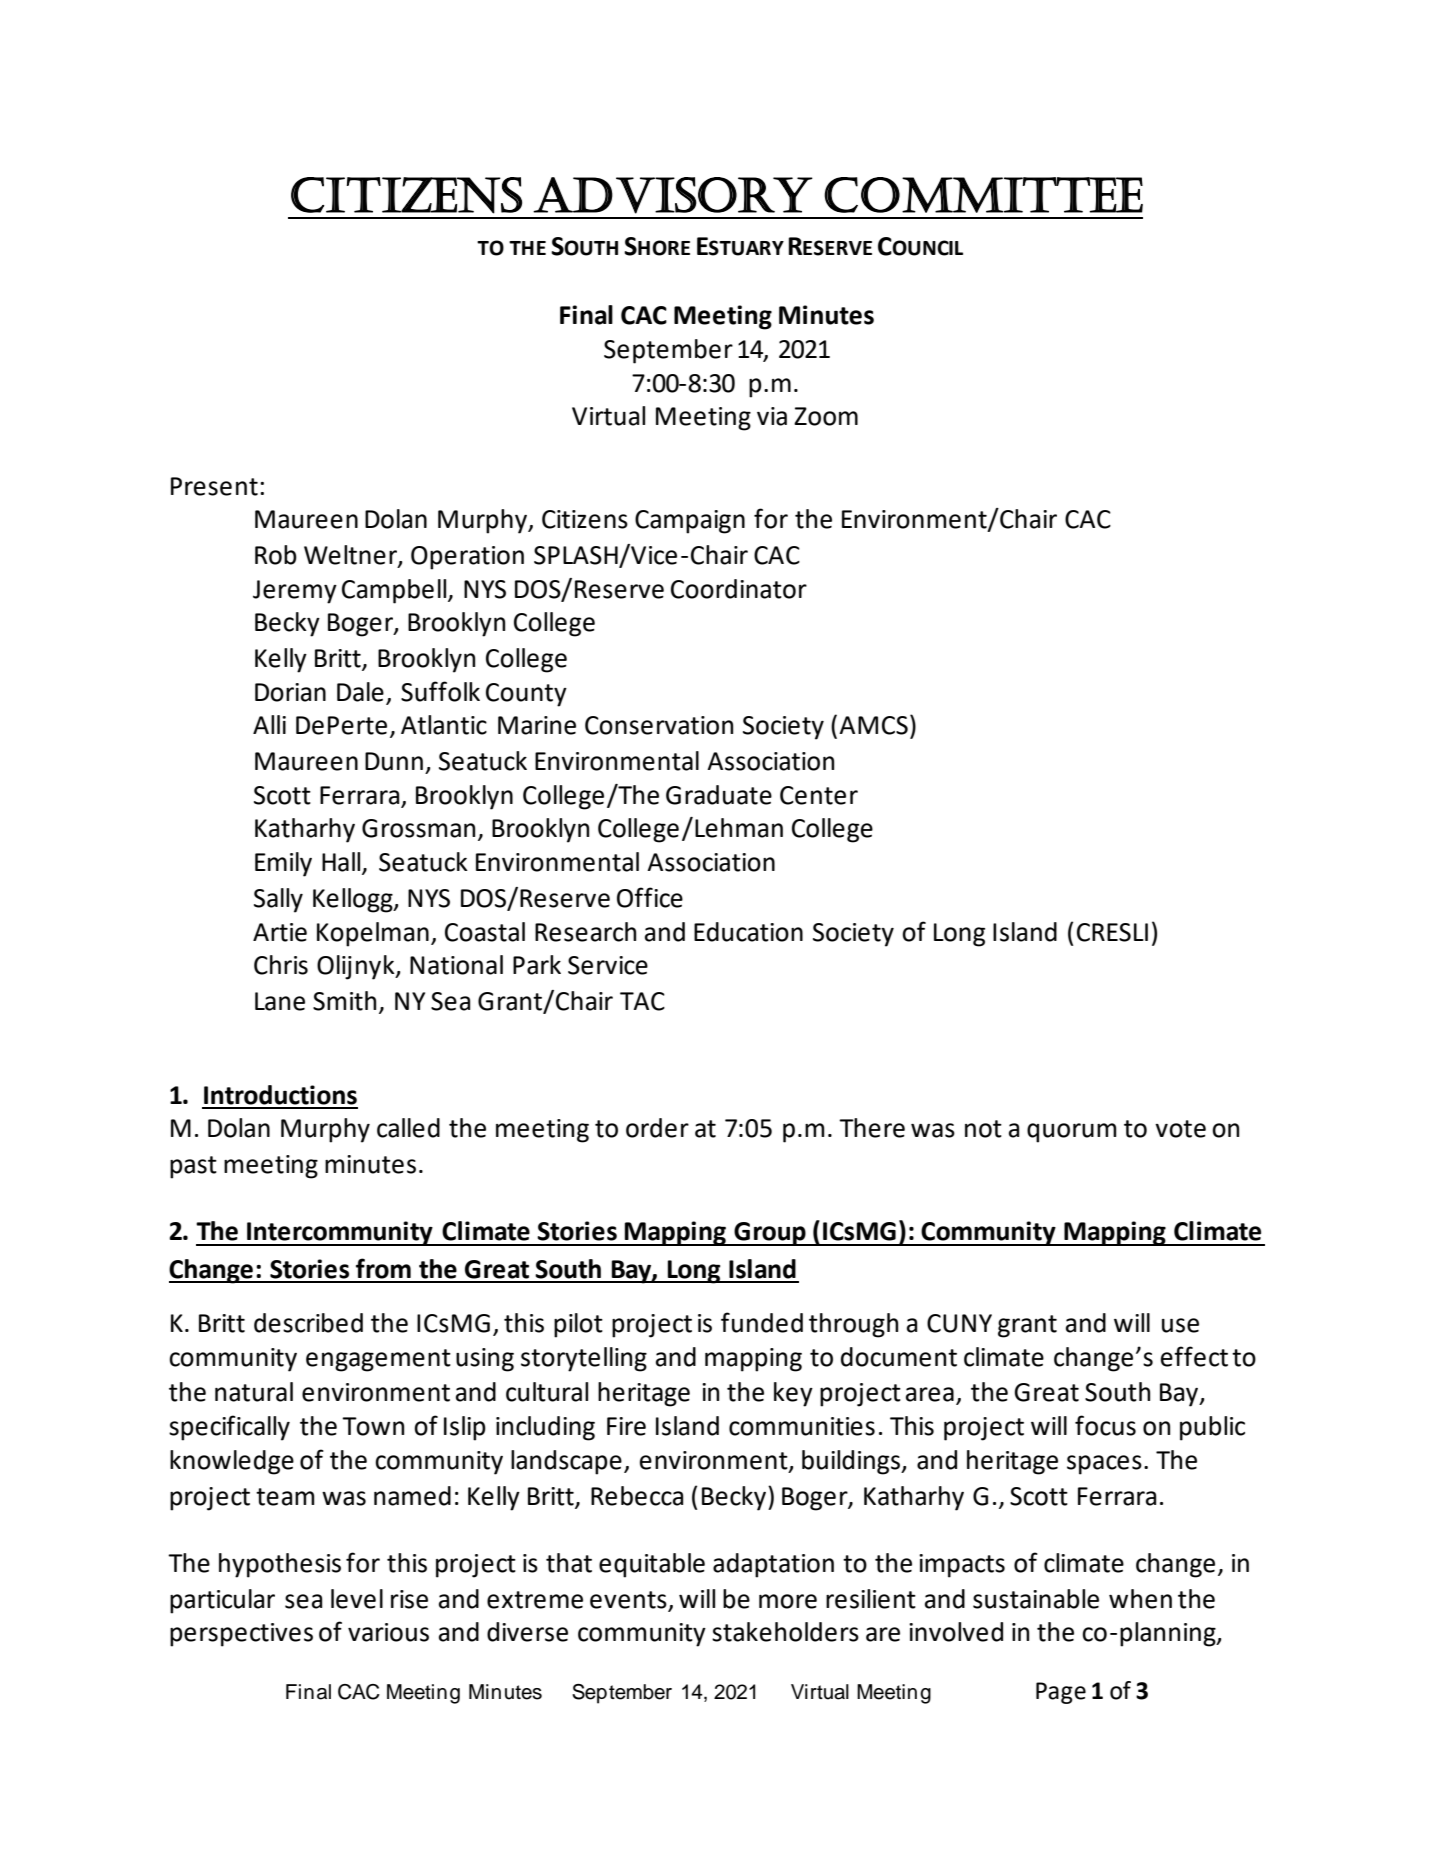 This page has height=1853, width=1432. I want to click on called, so click(408, 1128).
